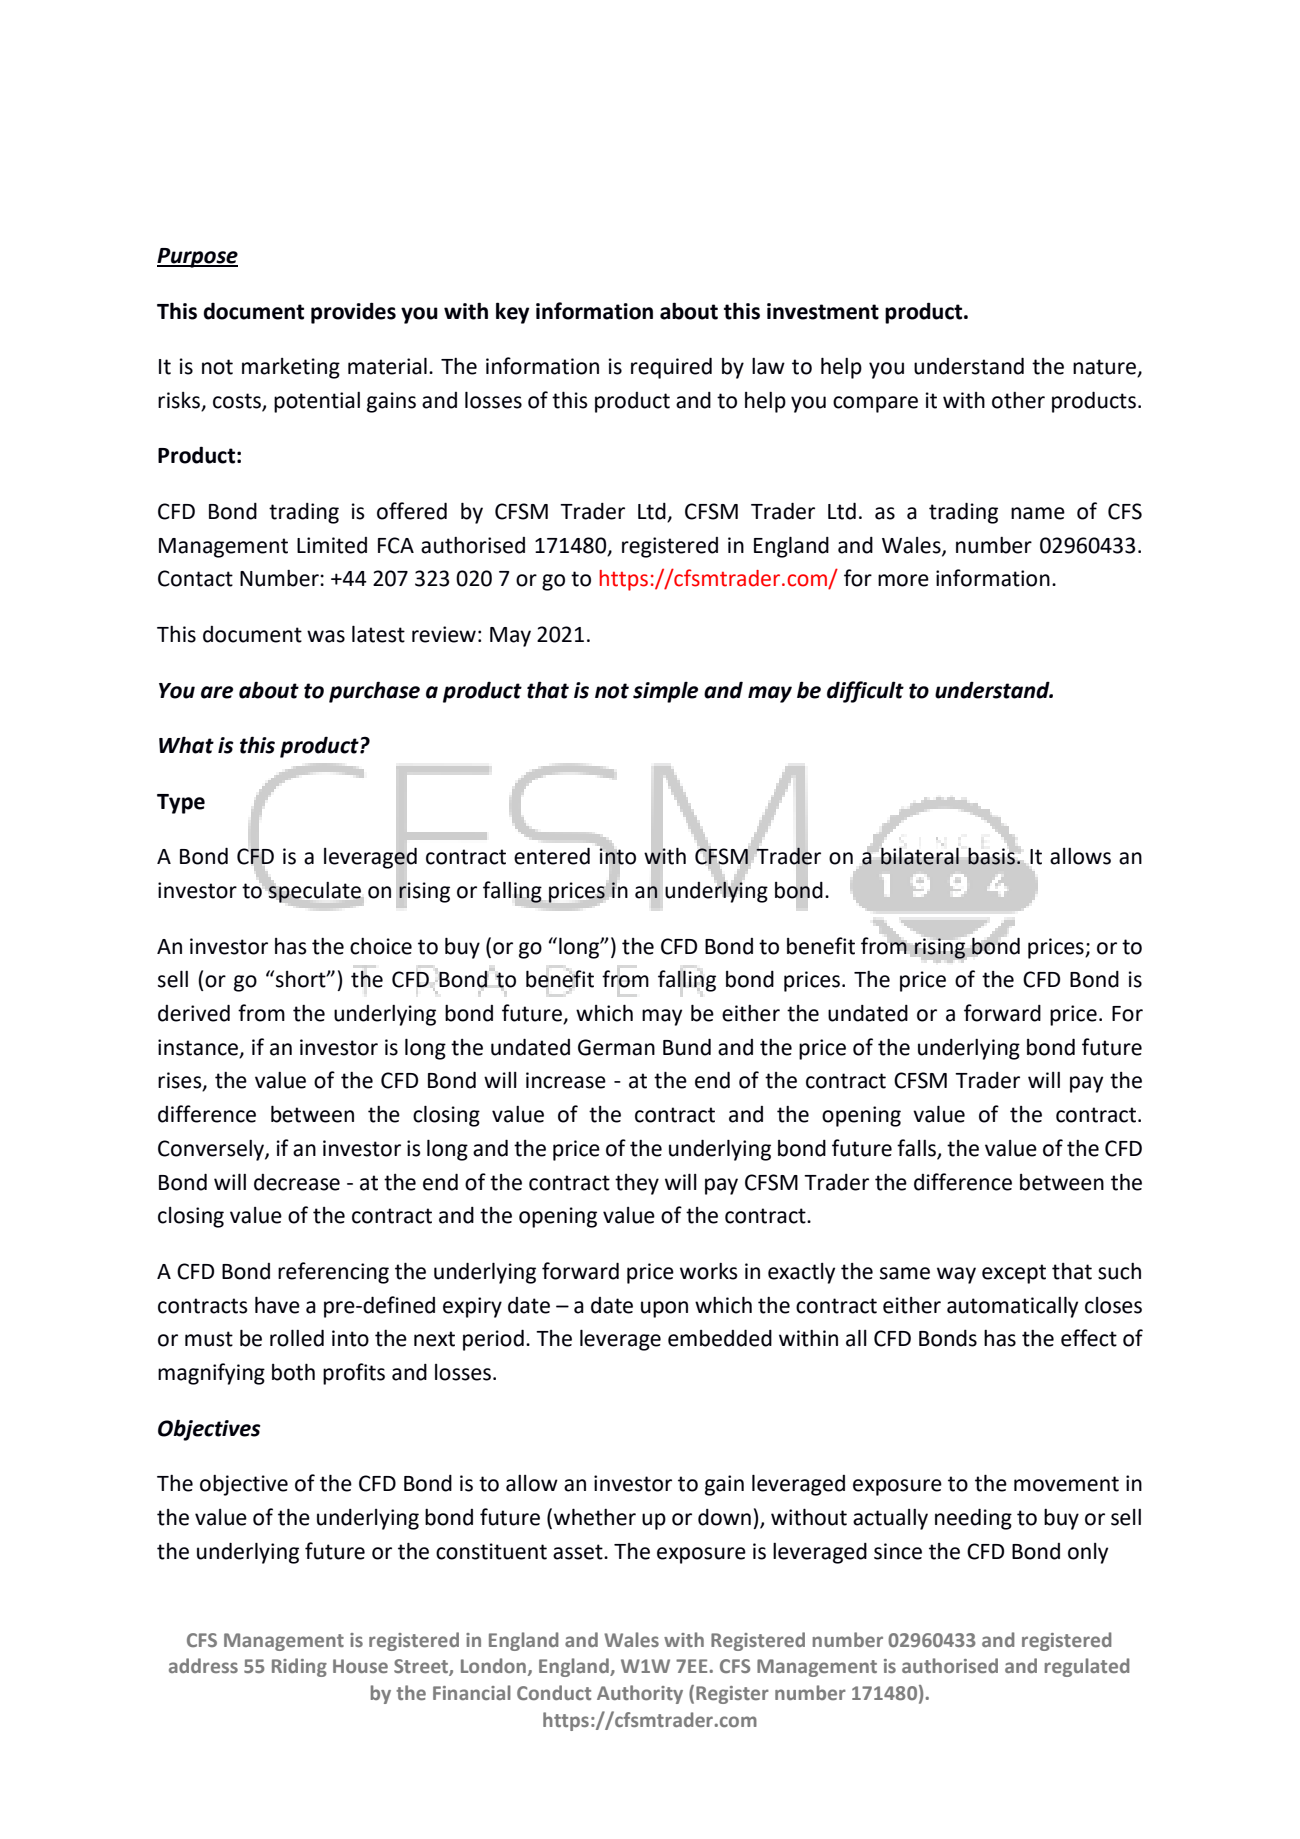  Describe the element at coordinates (1087, 1667) in the screenshot. I see `regulated` at that location.
